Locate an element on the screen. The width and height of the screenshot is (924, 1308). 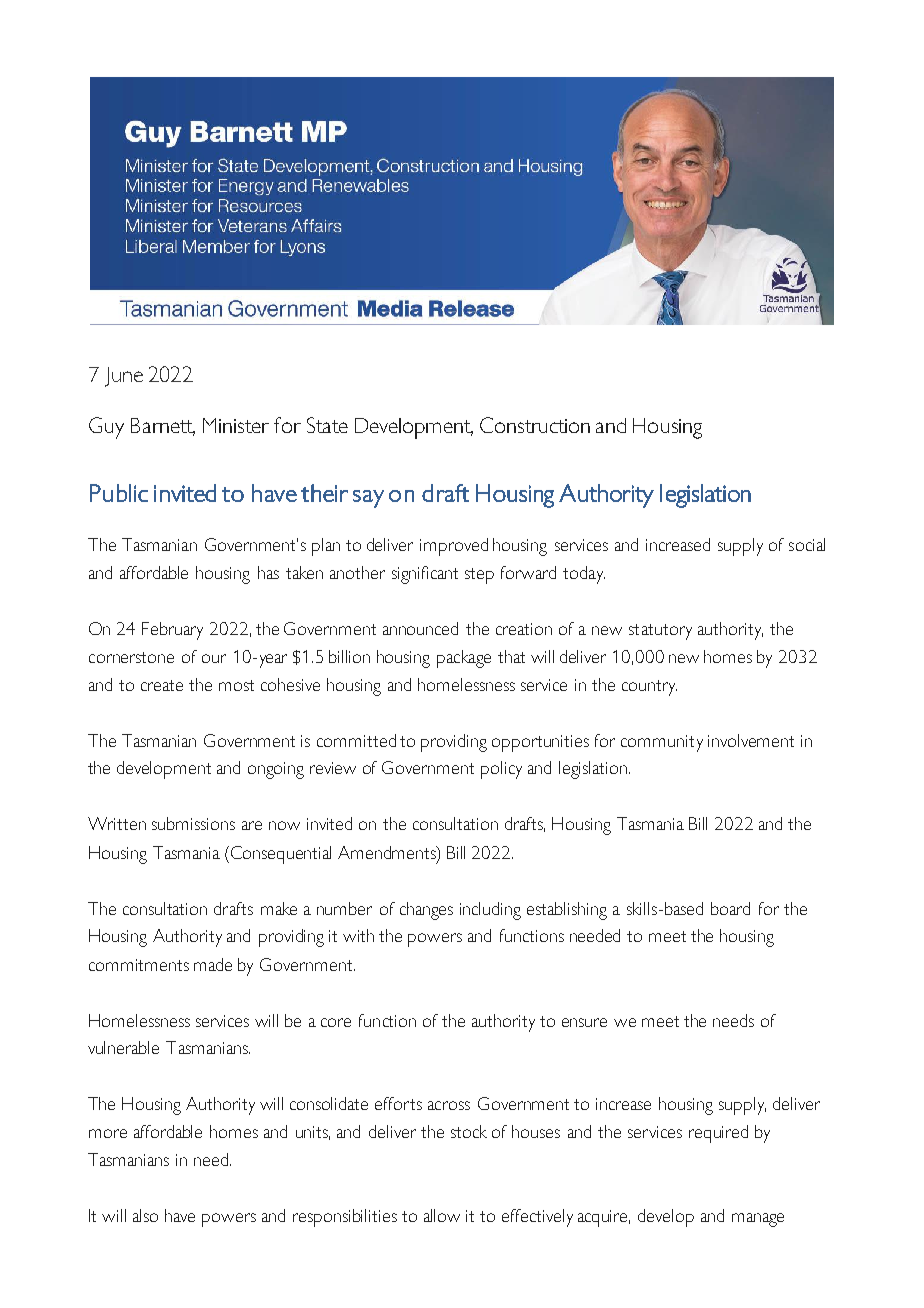
statutory is located at coordinates (660, 632).
